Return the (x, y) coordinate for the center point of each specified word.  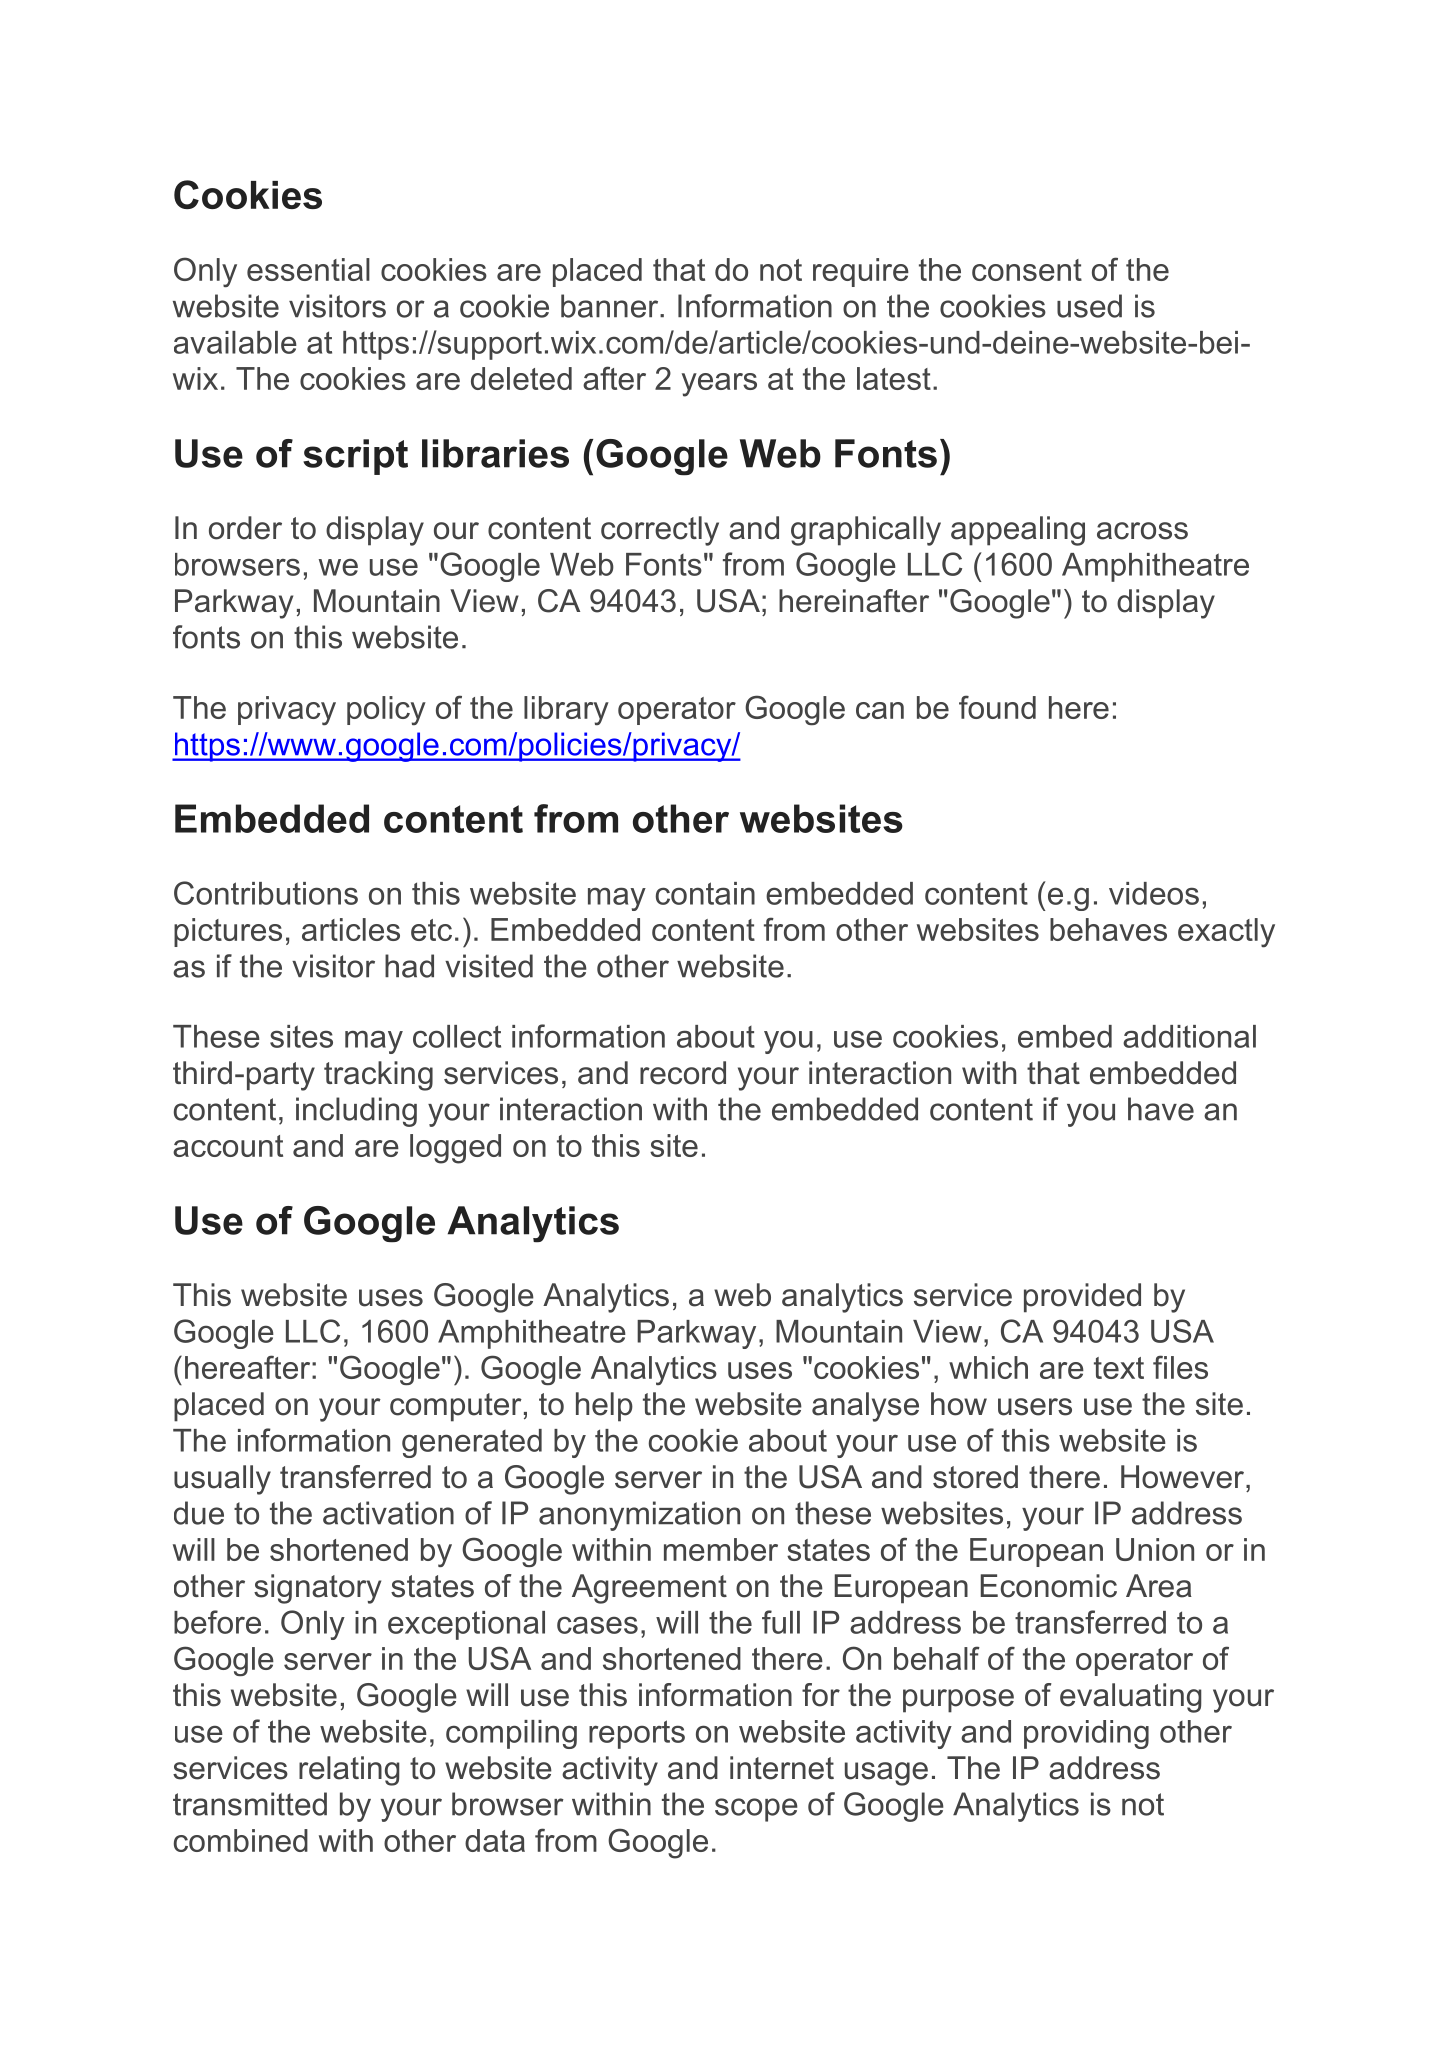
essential (308, 269)
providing (1086, 1734)
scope (756, 1810)
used (1089, 306)
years (719, 385)
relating (349, 1771)
